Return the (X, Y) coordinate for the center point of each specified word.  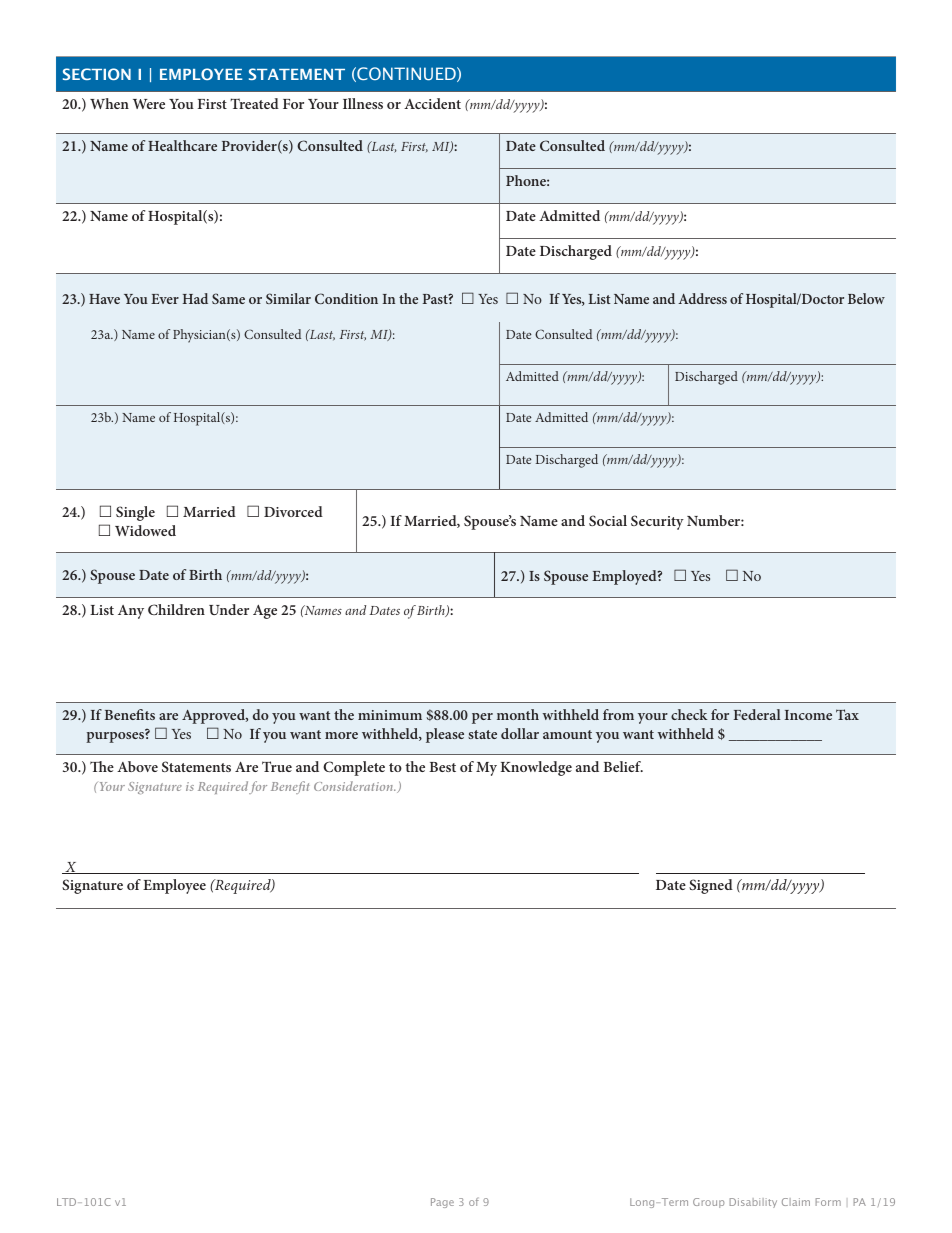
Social (608, 520)
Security (657, 522)
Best (442, 767)
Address (702, 298)
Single (135, 513)
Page (442, 1203)
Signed (711, 886)
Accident (432, 103)
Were (149, 104)
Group (708, 1203)
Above (137, 766)
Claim (796, 1202)
